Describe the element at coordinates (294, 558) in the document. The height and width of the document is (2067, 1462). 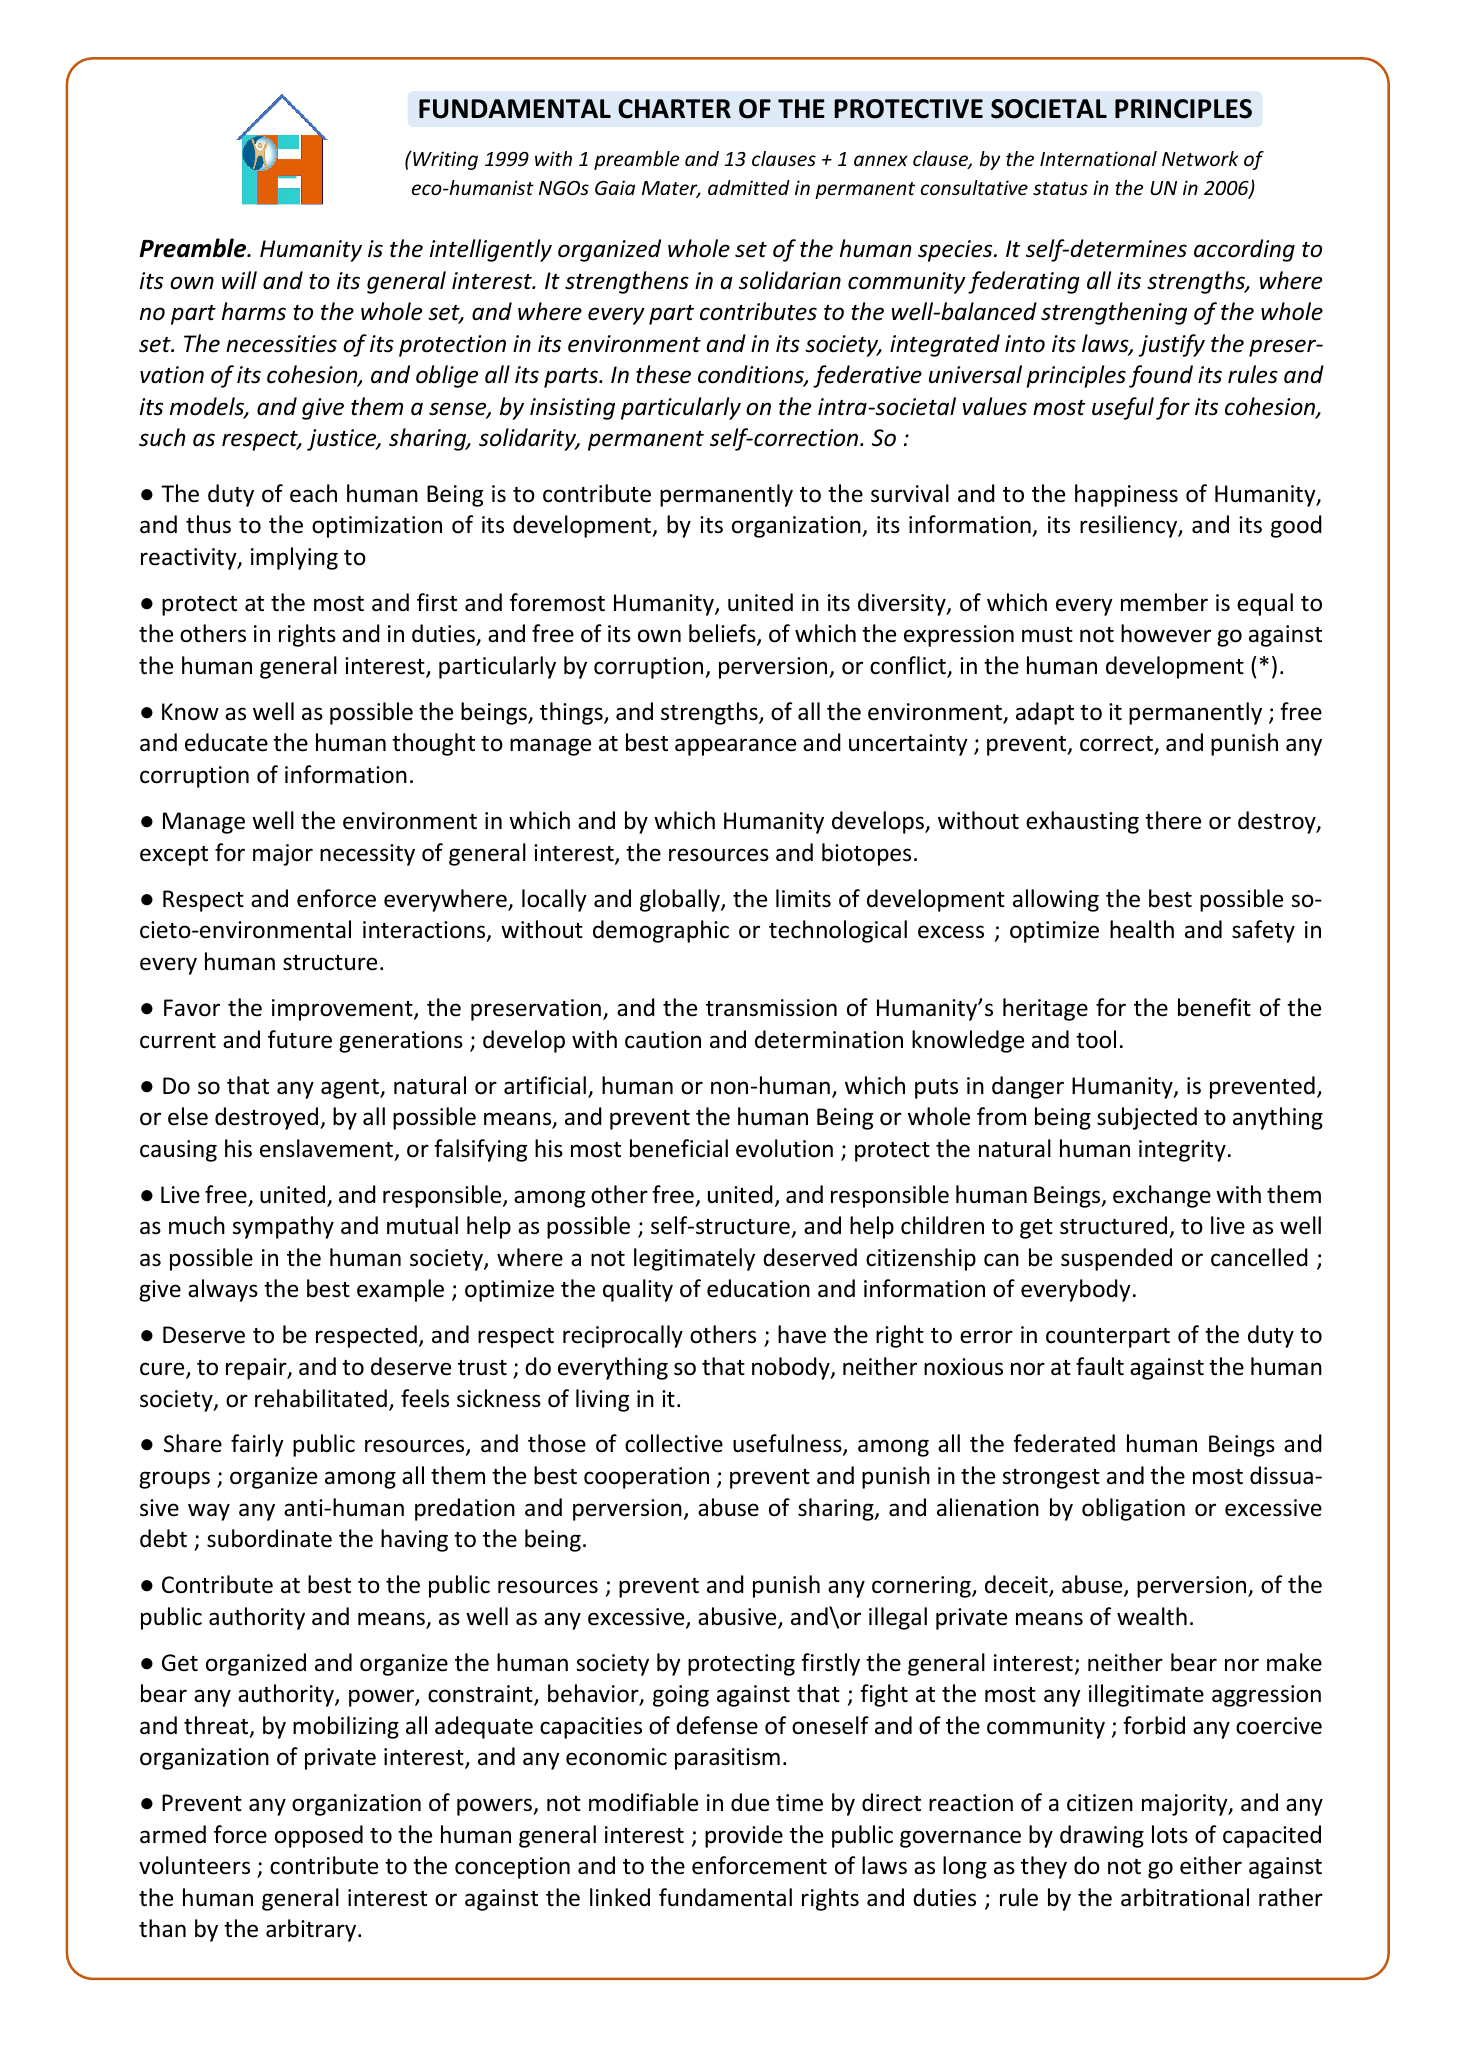
I see `implying` at that location.
